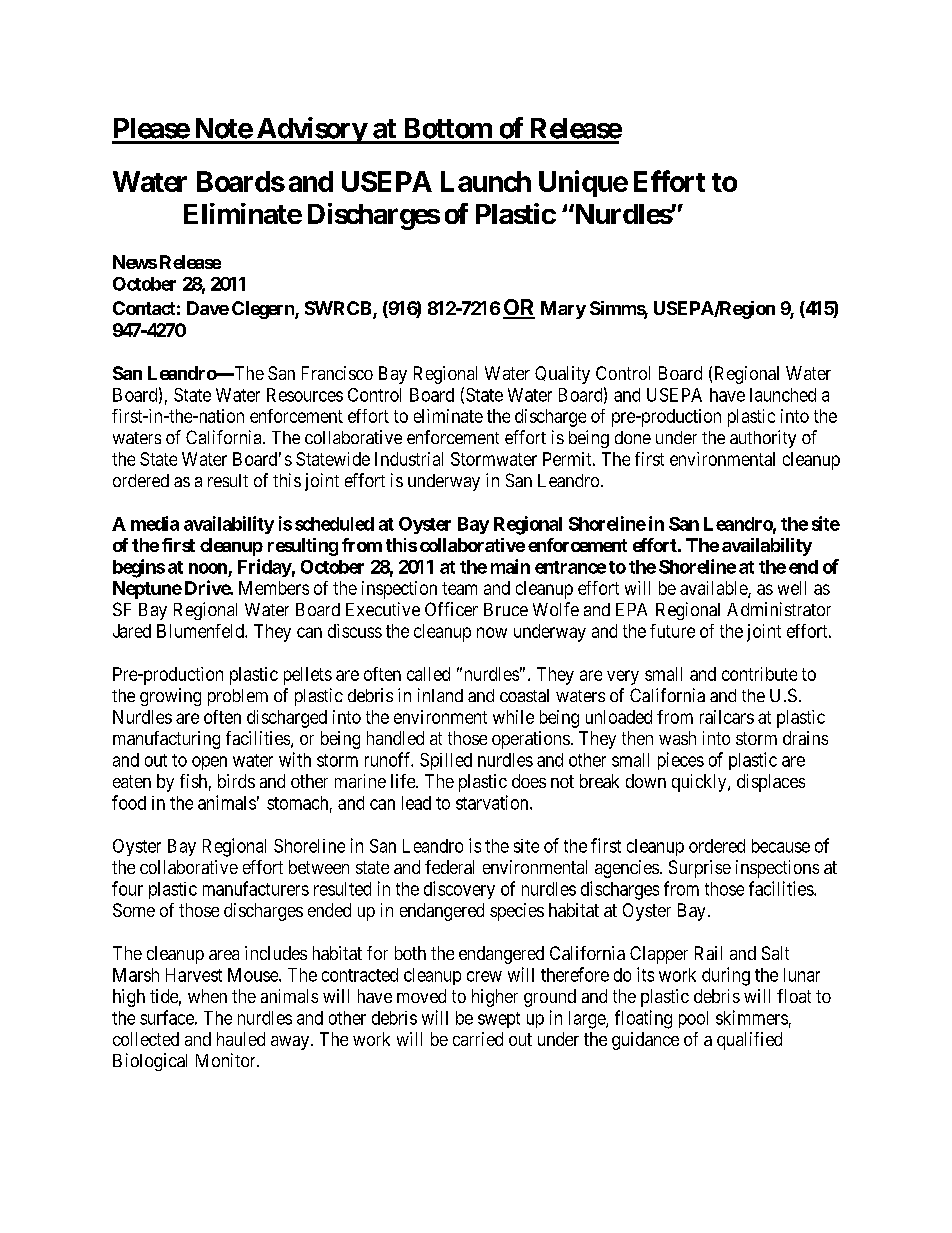  I want to click on qualified, so click(749, 1041).
